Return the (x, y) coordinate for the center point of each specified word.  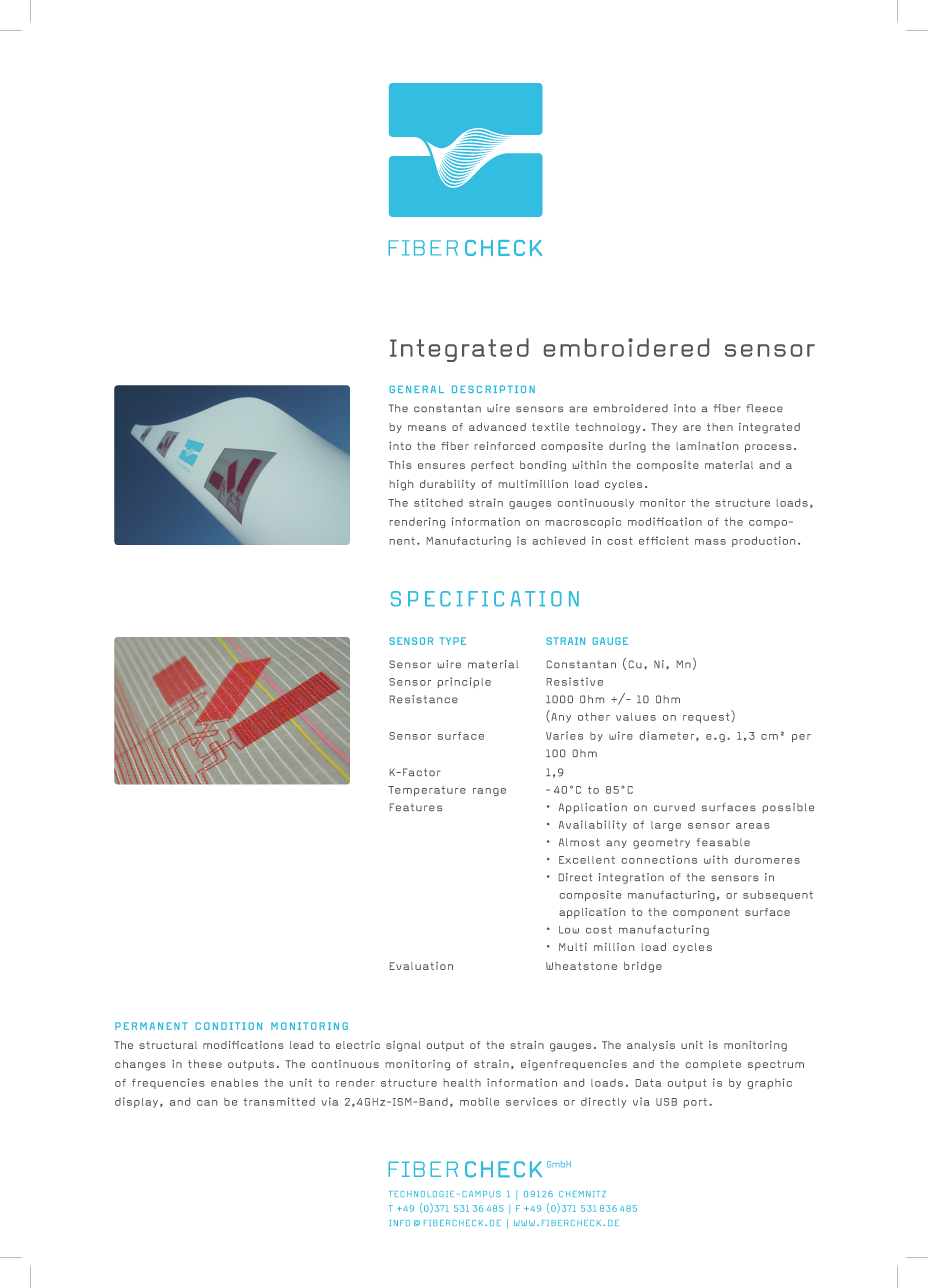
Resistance (424, 699)
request (706, 718)
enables (234, 1082)
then (720, 427)
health (462, 1083)
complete (713, 1065)
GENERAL (416, 389)
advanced (497, 427)
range (489, 792)
